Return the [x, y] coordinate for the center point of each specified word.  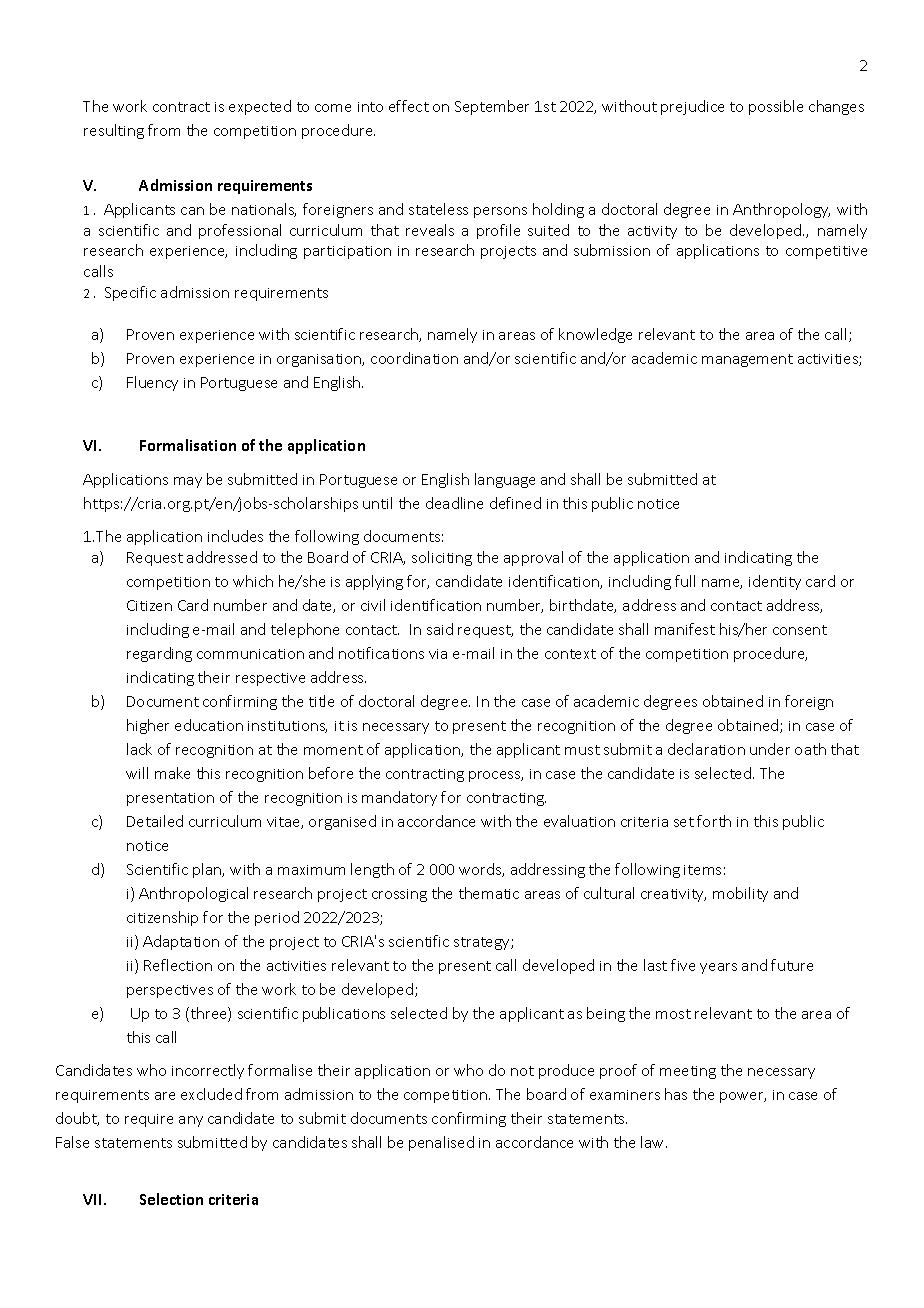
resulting [114, 131]
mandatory [399, 798]
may [188, 482]
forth [714, 821]
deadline [454, 503]
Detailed [155, 821]
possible [776, 107]
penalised [441, 1143]
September [492, 107]
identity [775, 582]
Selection [171, 1199]
